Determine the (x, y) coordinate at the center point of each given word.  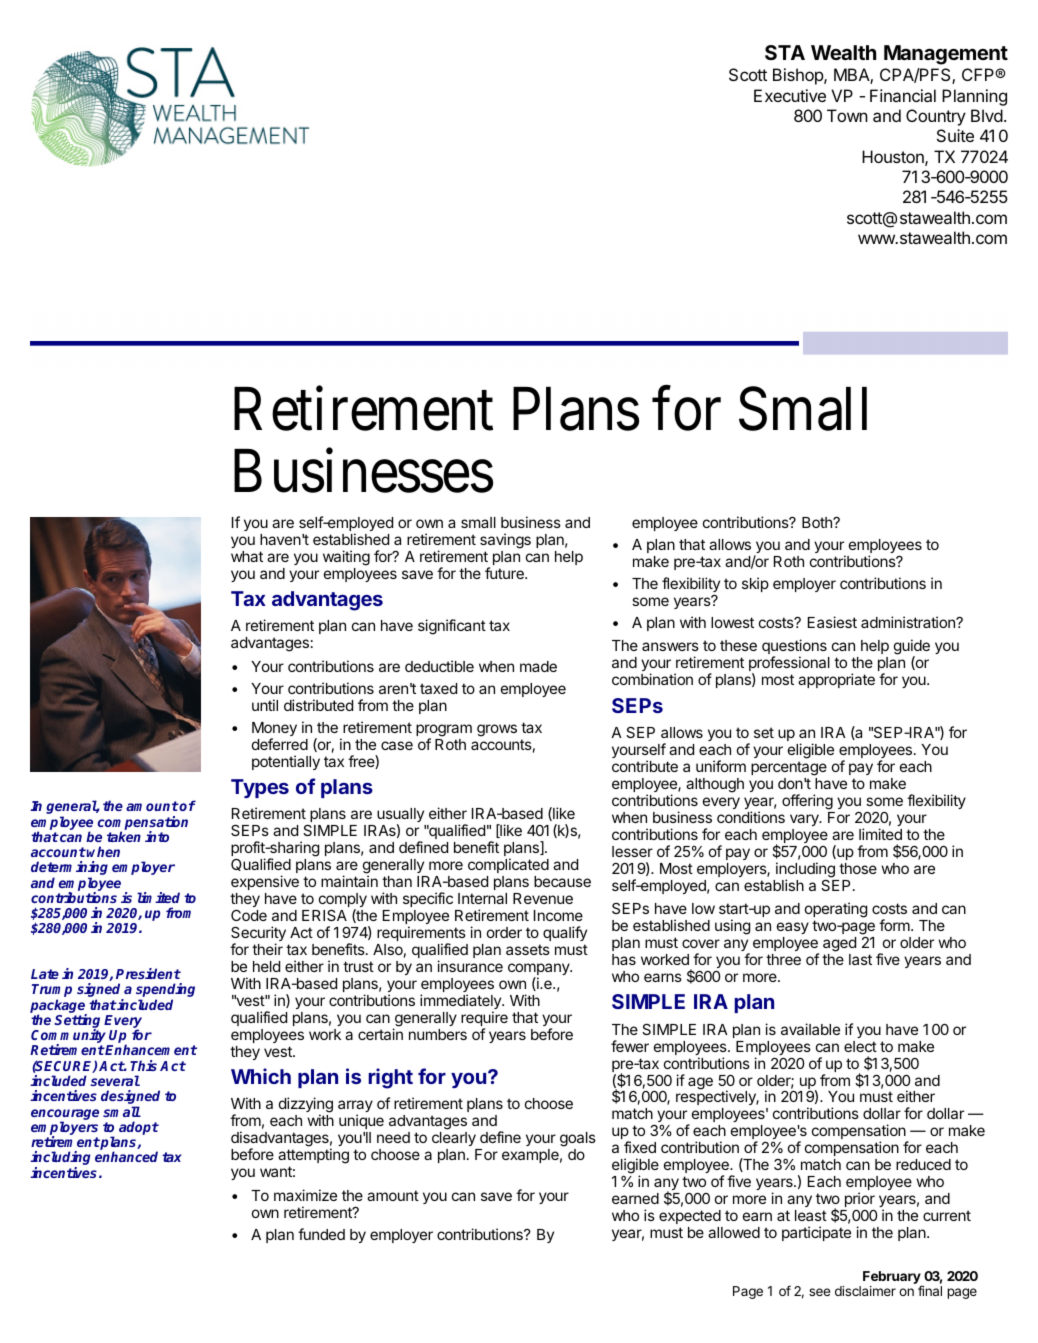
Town (847, 115)
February (893, 1279)
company (539, 970)
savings (505, 541)
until (265, 705)
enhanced (126, 1156)
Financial (903, 95)
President (148, 973)
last (860, 959)
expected (690, 1217)
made (538, 666)
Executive (790, 95)
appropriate (836, 680)
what (247, 556)
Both (818, 522)
